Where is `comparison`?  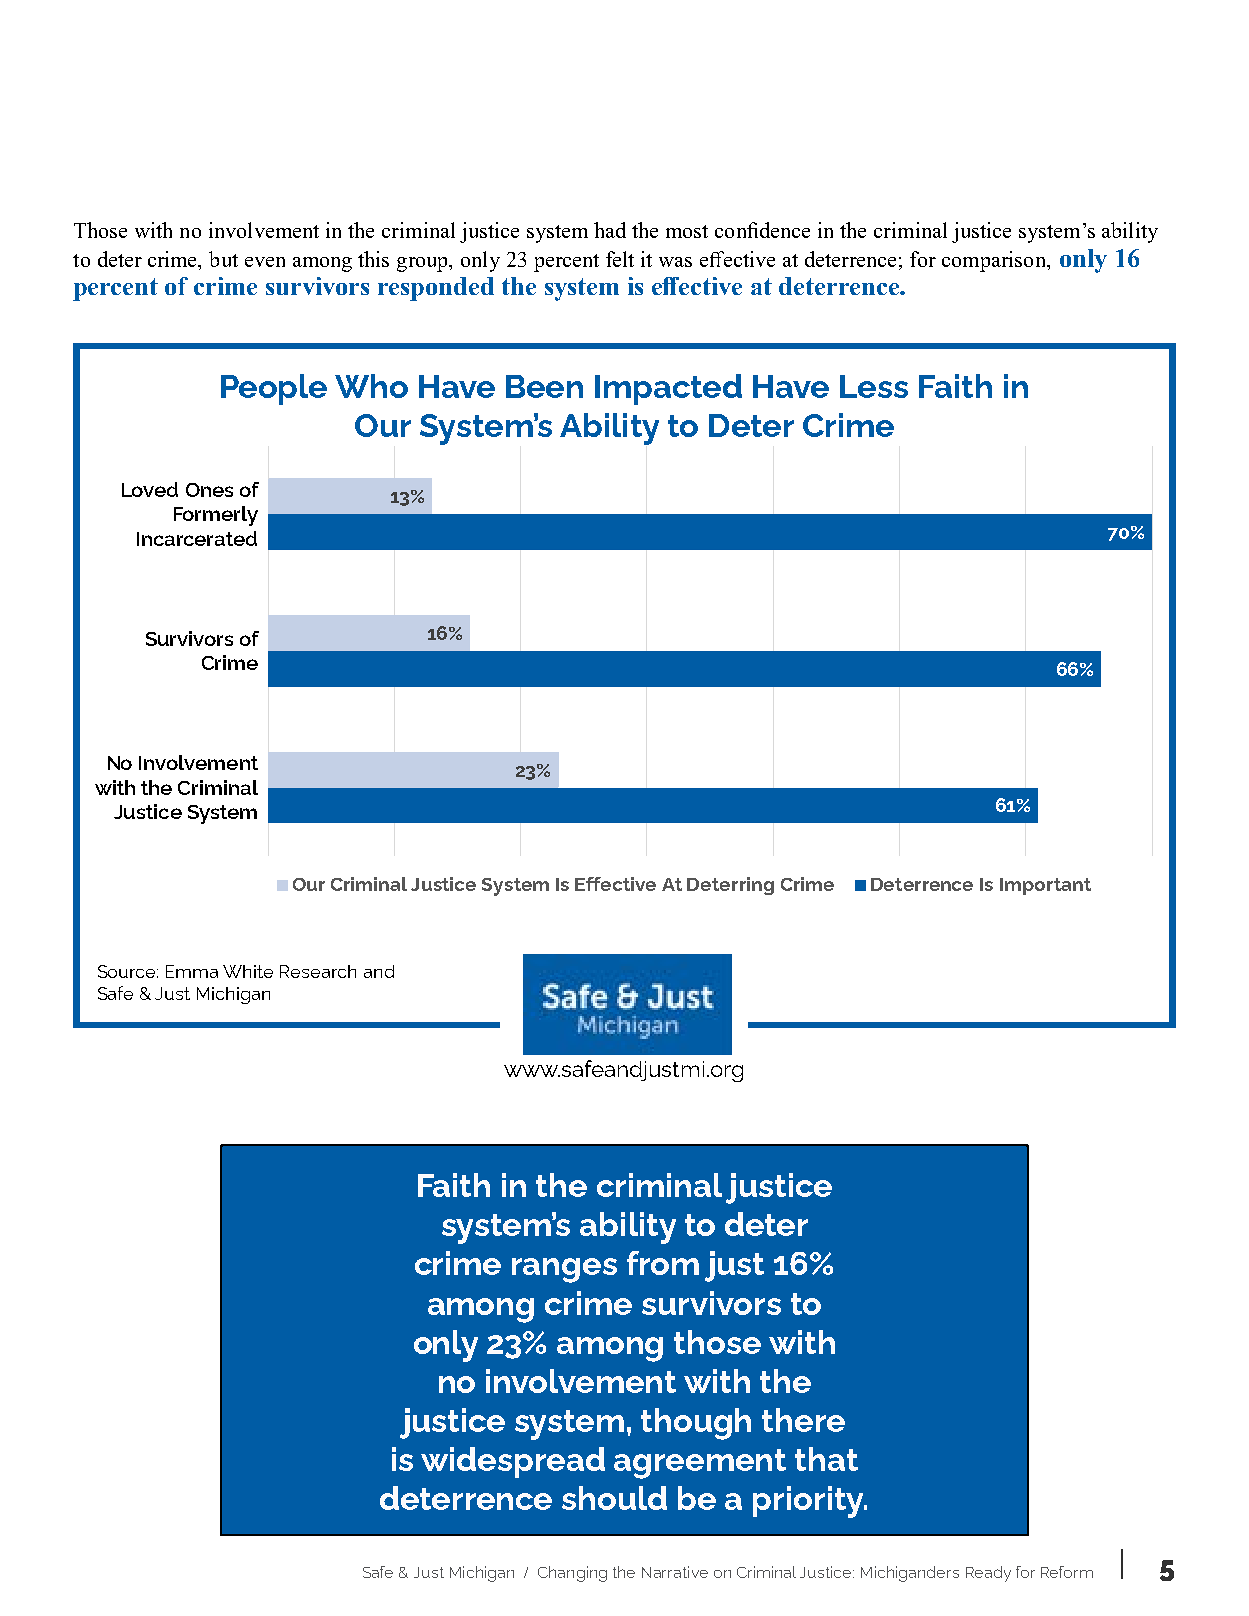
comparison is located at coordinates (995, 261).
